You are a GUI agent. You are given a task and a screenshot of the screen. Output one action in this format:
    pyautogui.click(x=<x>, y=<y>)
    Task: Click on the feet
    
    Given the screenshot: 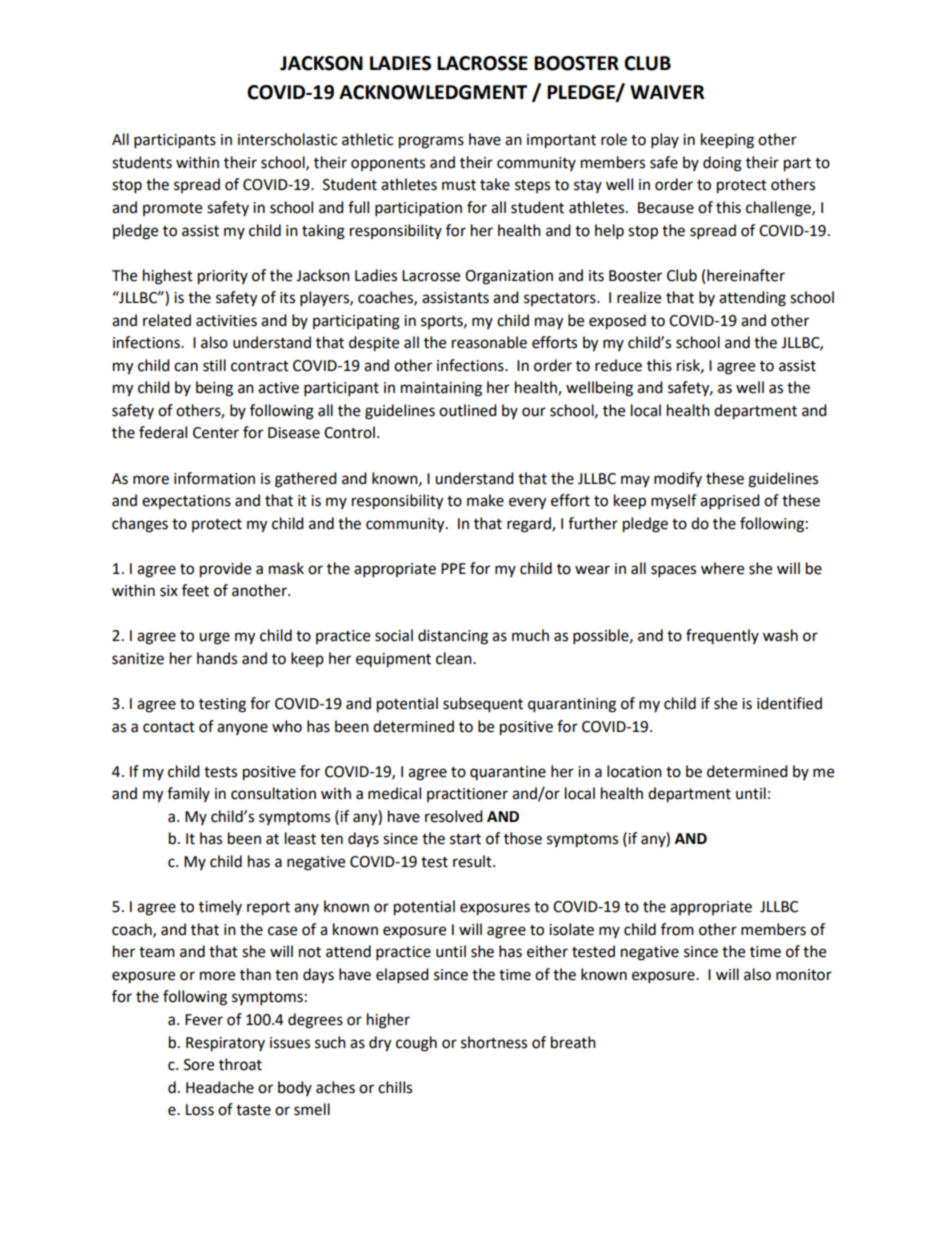 What is the action you would take?
    pyautogui.click(x=195, y=590)
